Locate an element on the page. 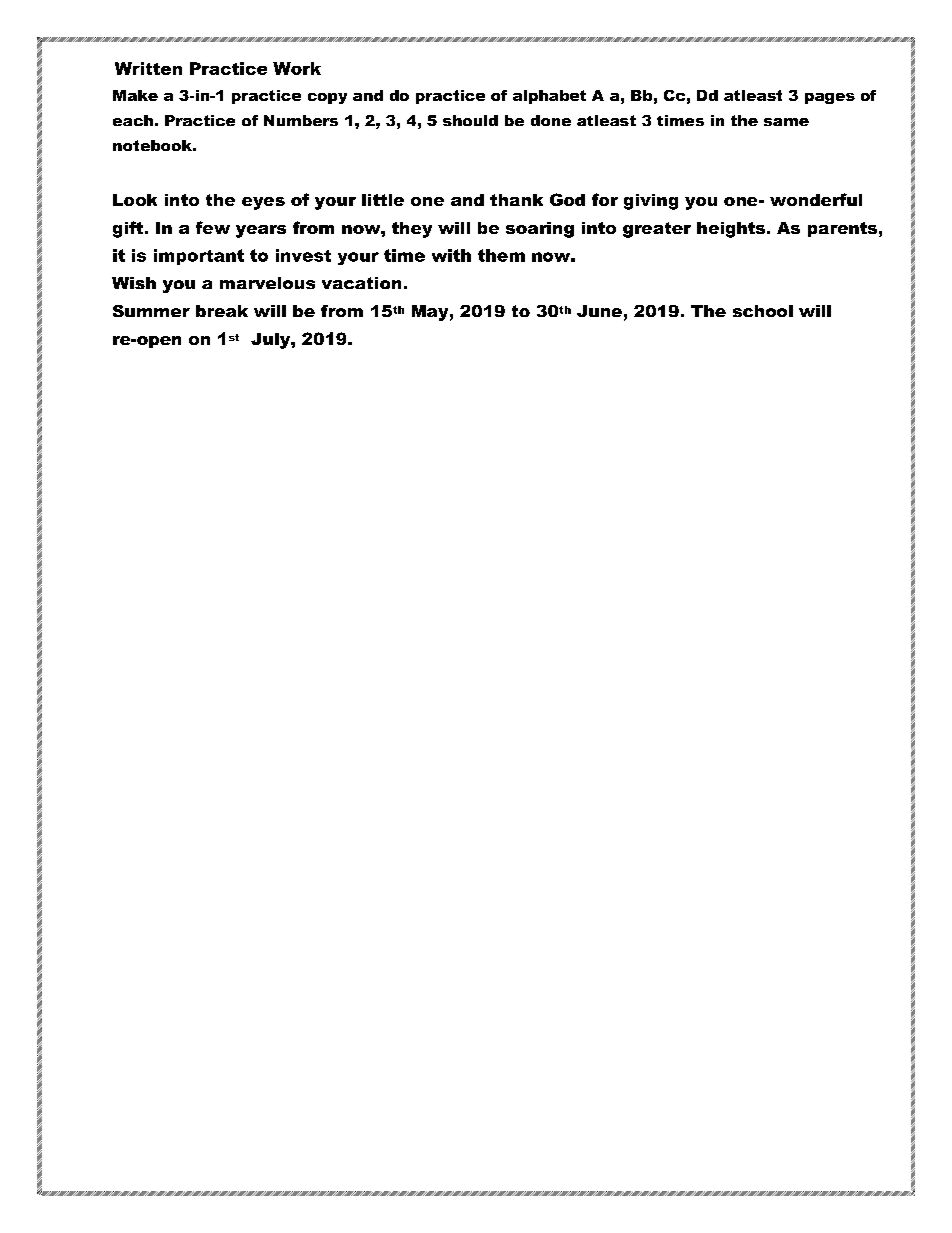 This page has height=1233, width=952. June is located at coordinates (599, 311).
